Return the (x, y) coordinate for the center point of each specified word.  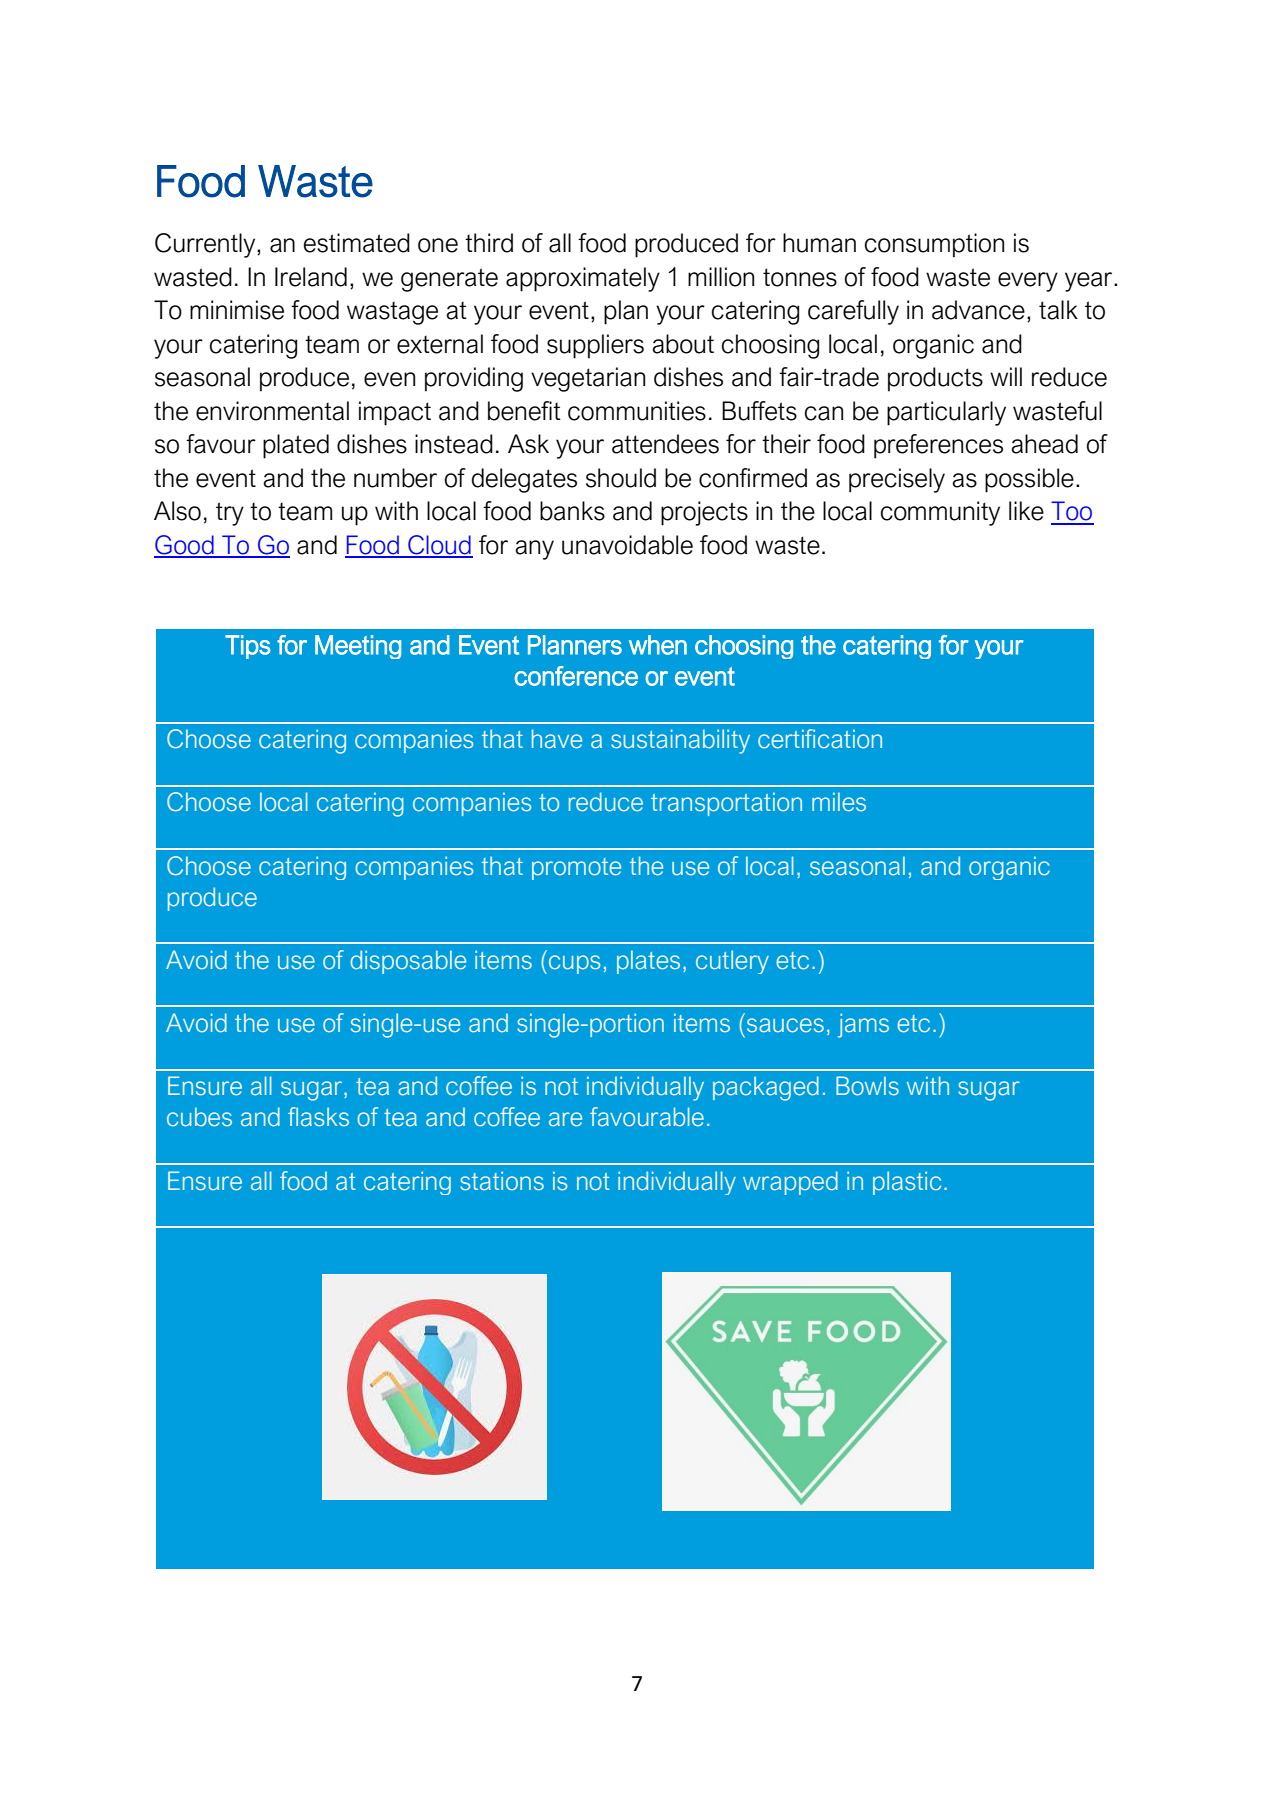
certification (820, 739)
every (1028, 282)
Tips (248, 647)
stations (502, 1181)
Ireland (311, 277)
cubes (199, 1117)
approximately (583, 279)
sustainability (680, 741)
